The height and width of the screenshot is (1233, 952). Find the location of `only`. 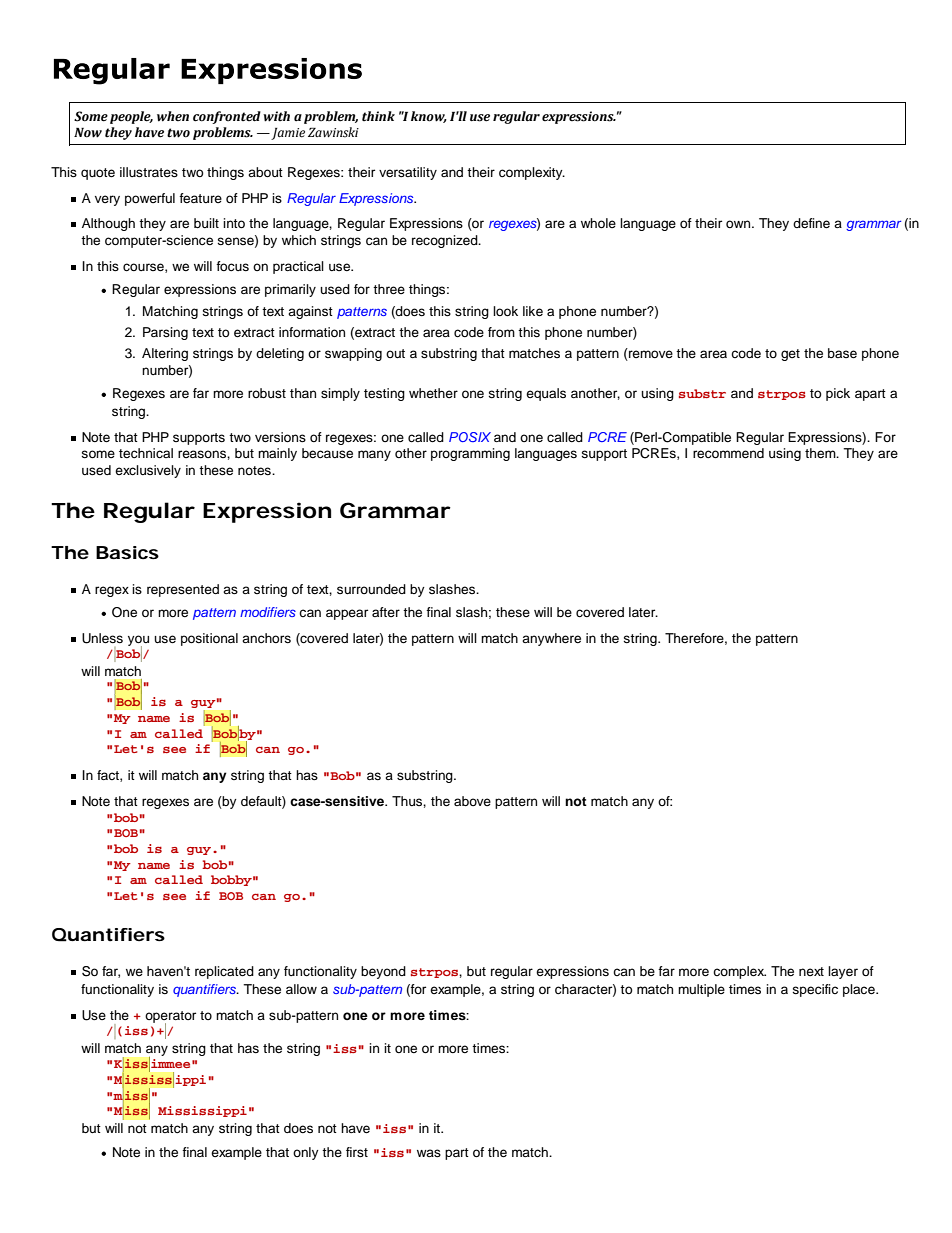

only is located at coordinates (306, 1153).
